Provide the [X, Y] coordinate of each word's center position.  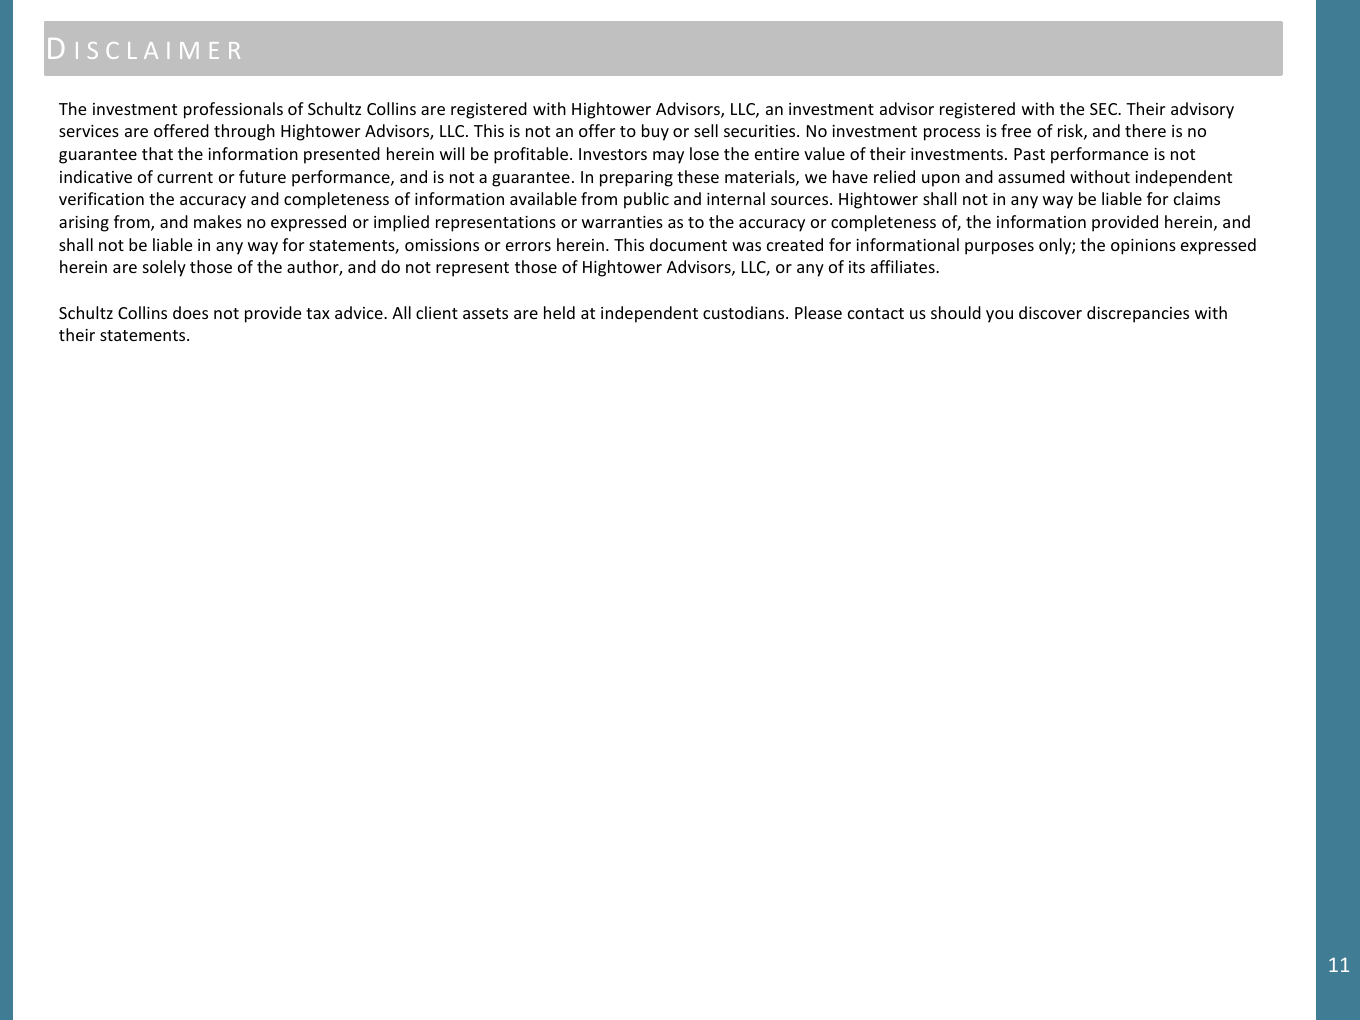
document [688, 244]
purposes [999, 248]
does [190, 312]
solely [164, 268]
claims [1197, 198]
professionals [233, 110]
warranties [622, 222]
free [1016, 130]
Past [1029, 154]
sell [706, 130]
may [668, 157]
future [262, 176]
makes [218, 221]
